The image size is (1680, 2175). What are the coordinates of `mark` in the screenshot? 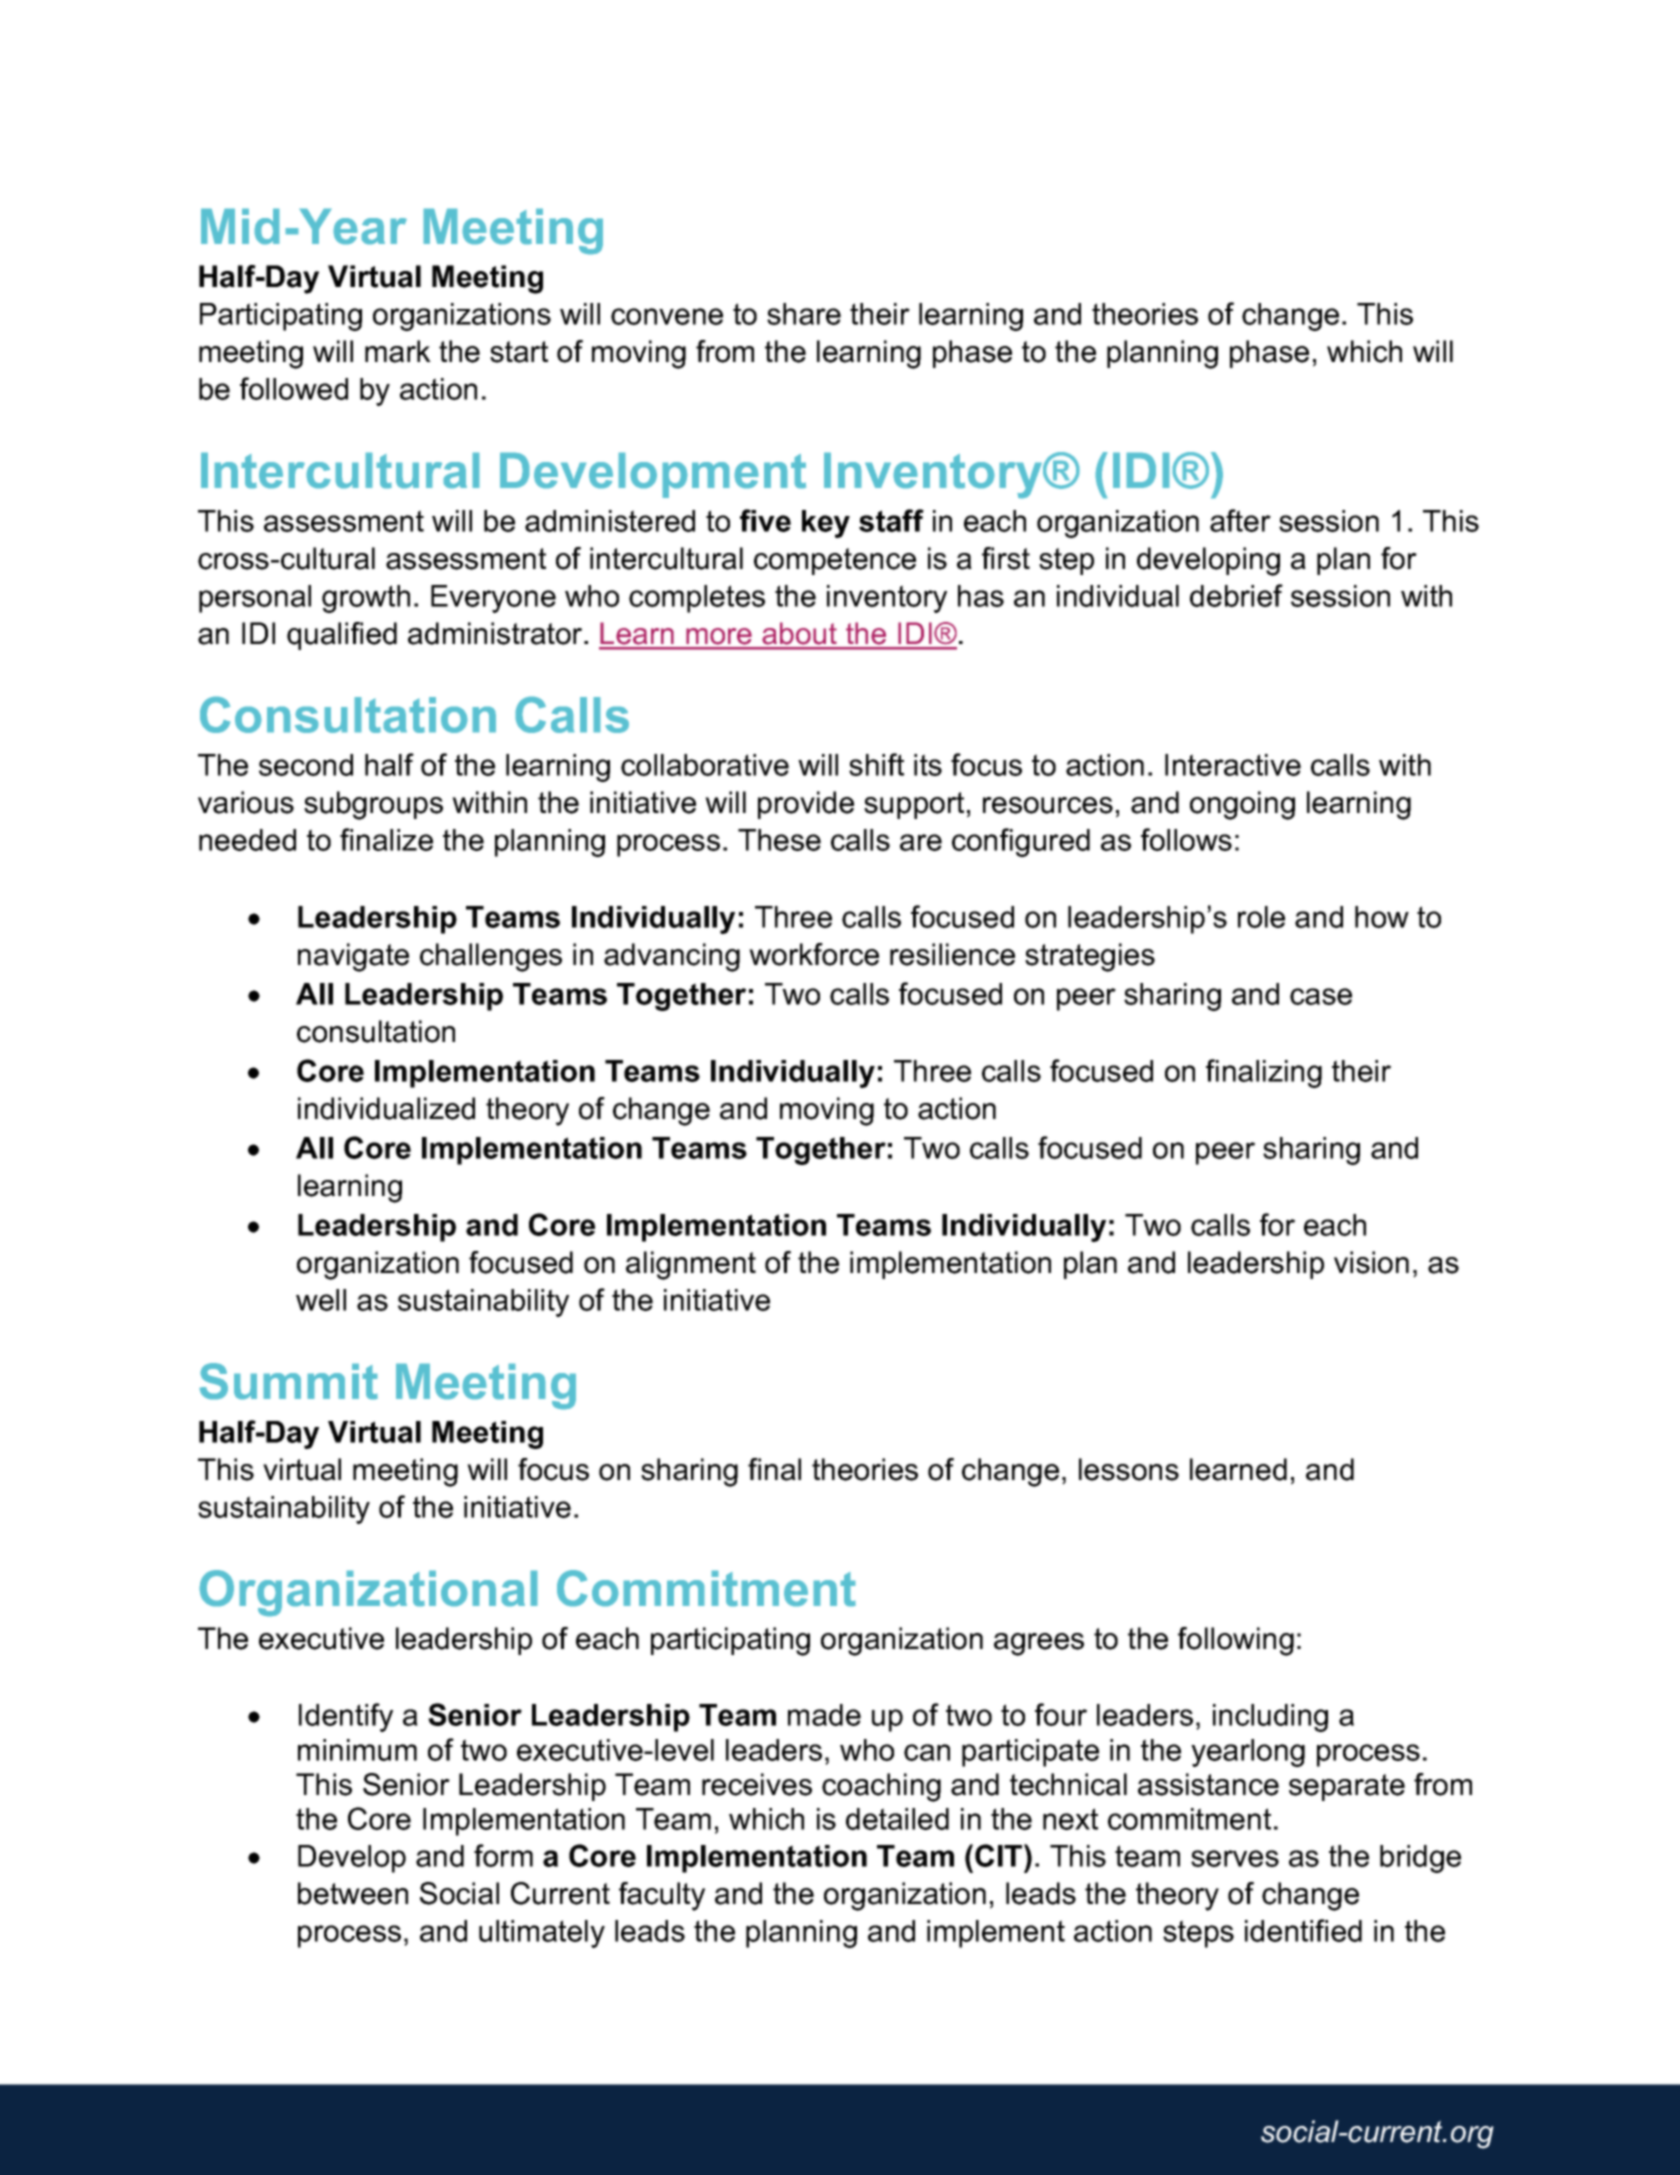 It's located at (398, 351).
